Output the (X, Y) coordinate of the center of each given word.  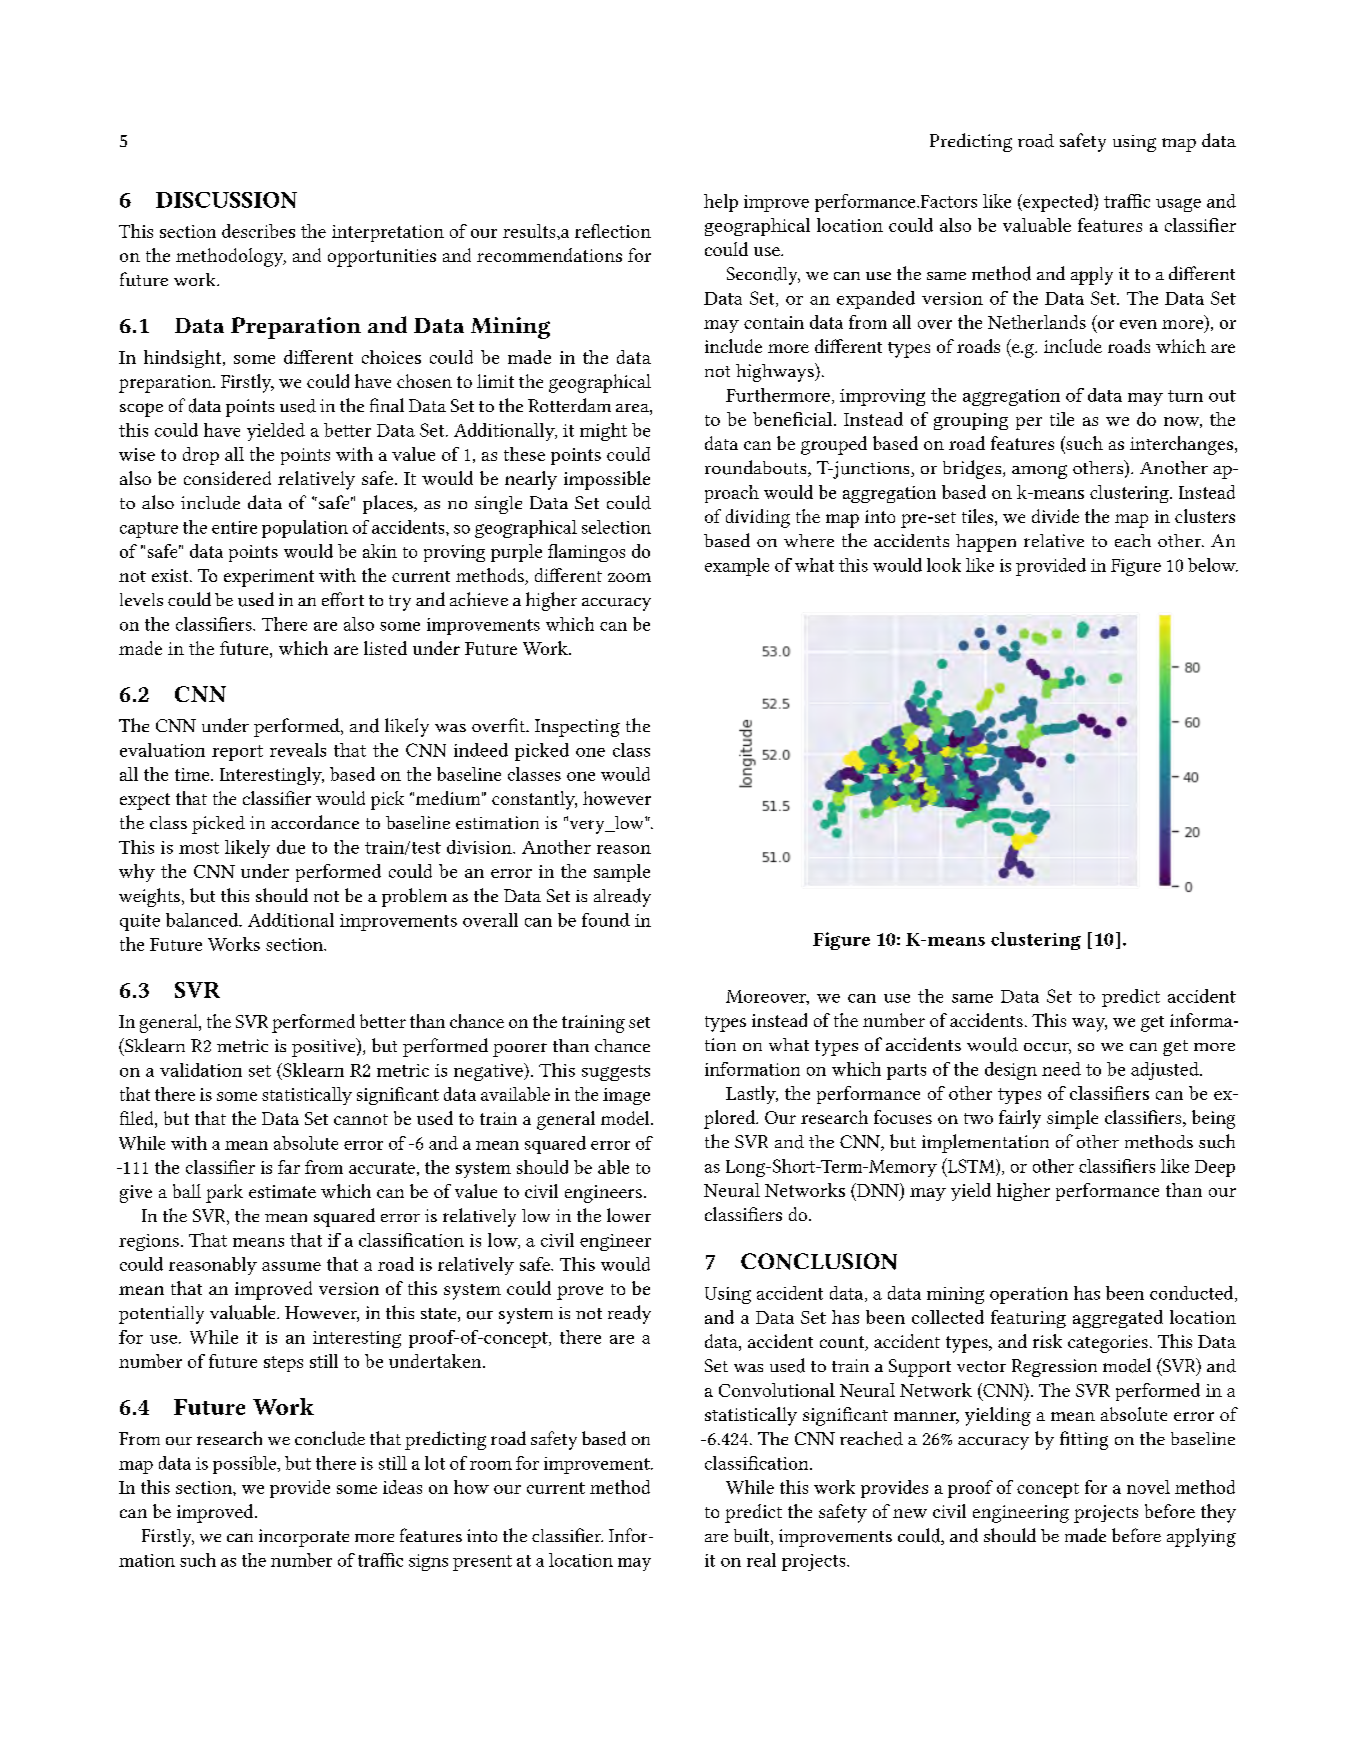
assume (291, 1266)
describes (258, 231)
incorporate (304, 1538)
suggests (616, 1073)
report (237, 753)
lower (629, 1215)
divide (1055, 516)
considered (227, 478)
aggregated (1118, 1319)
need (1061, 1069)
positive (325, 1047)
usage (1178, 205)
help (721, 203)
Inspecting (577, 728)
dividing (758, 518)
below (1213, 565)
